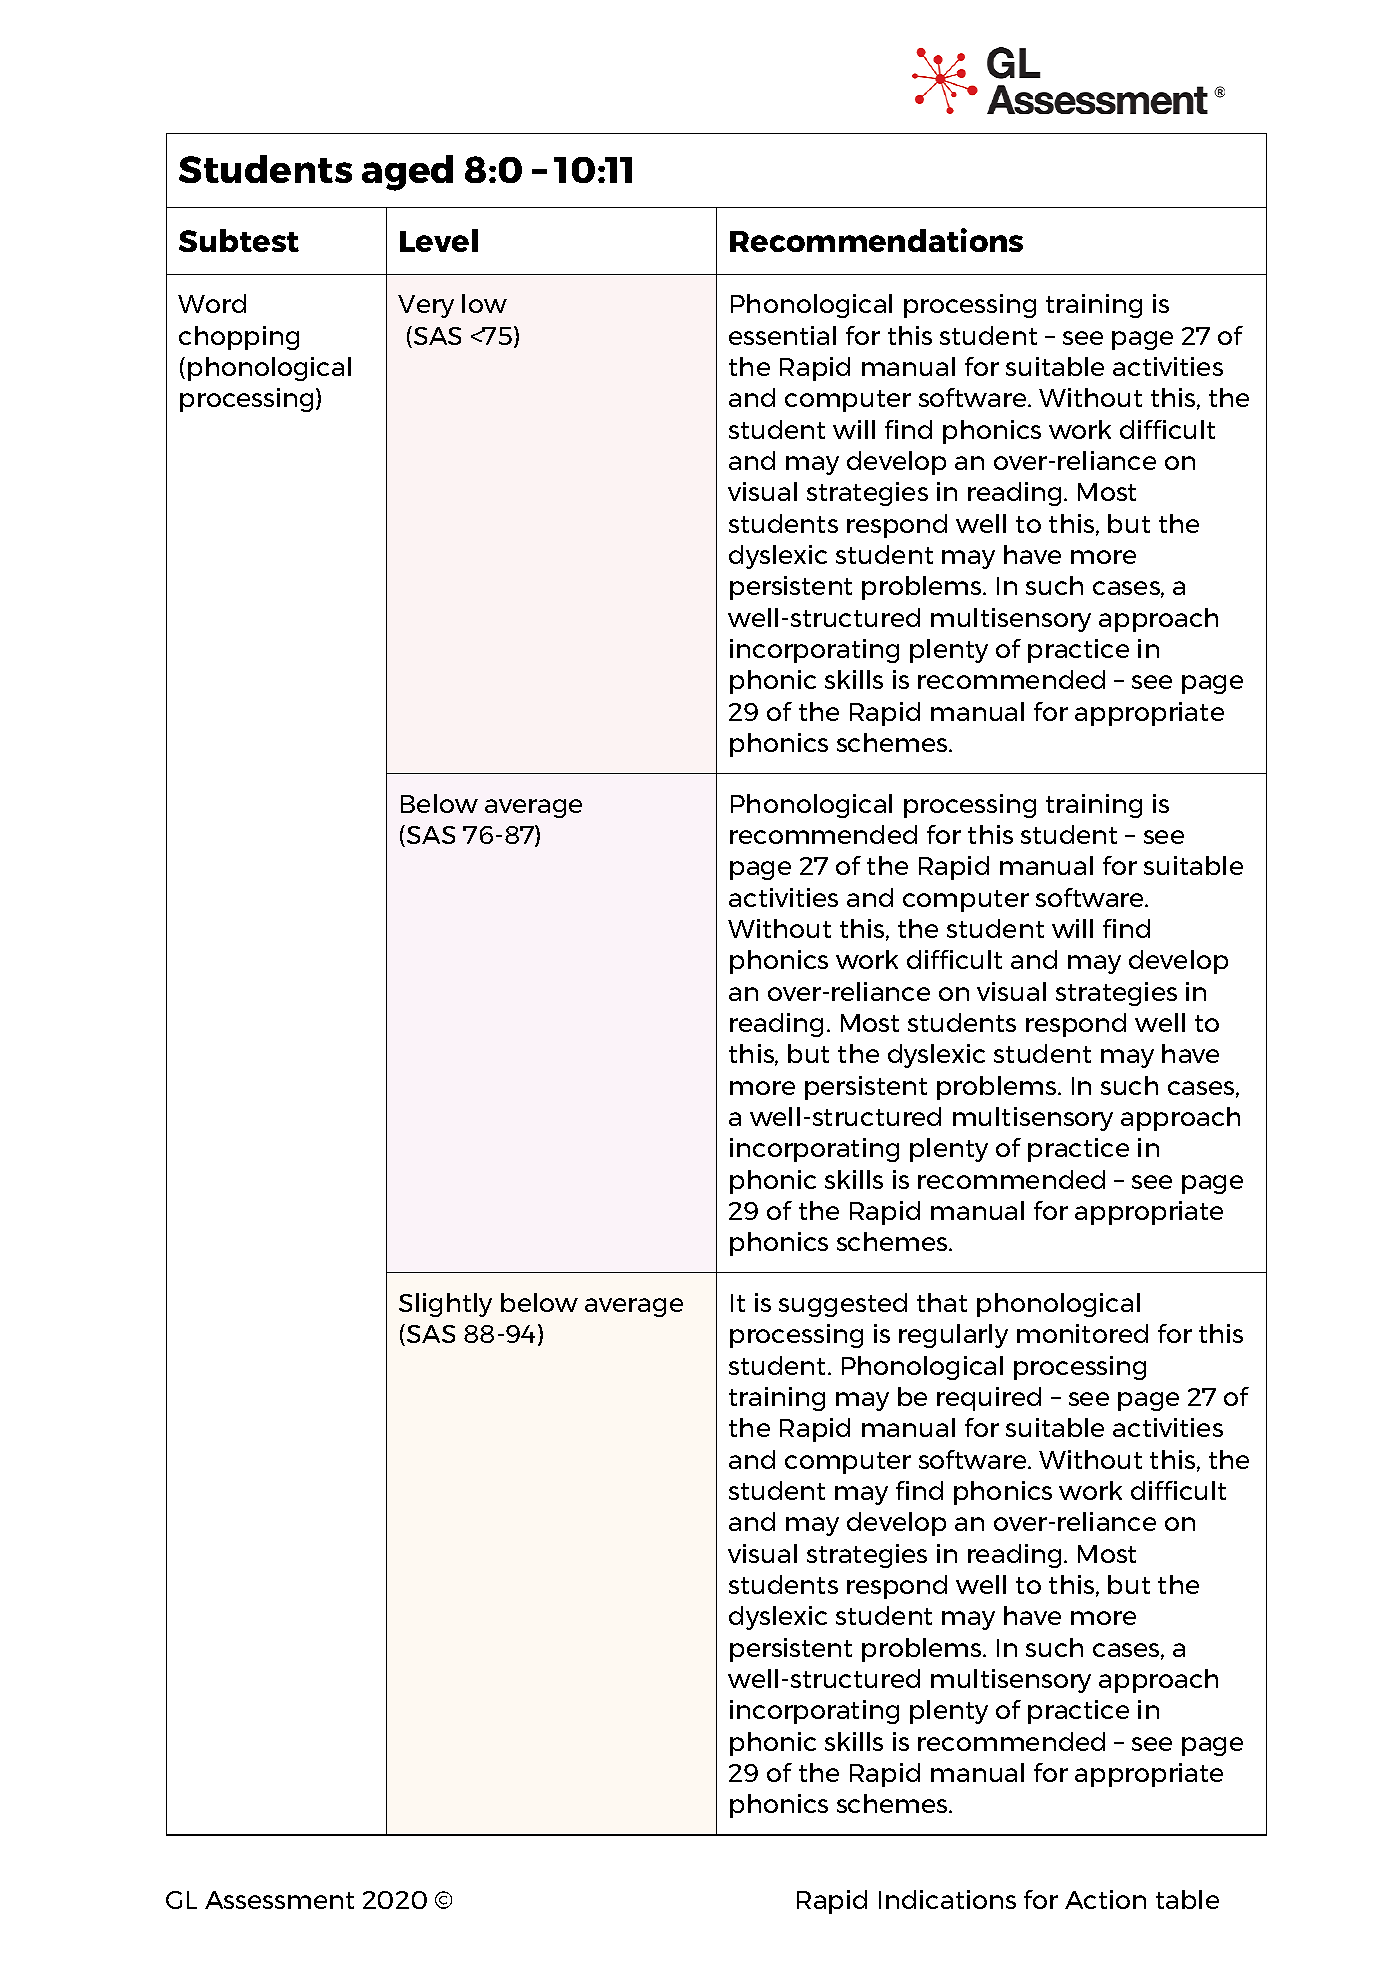 The height and width of the screenshot is (1968, 1391). I want to click on suggested, so click(843, 1305).
